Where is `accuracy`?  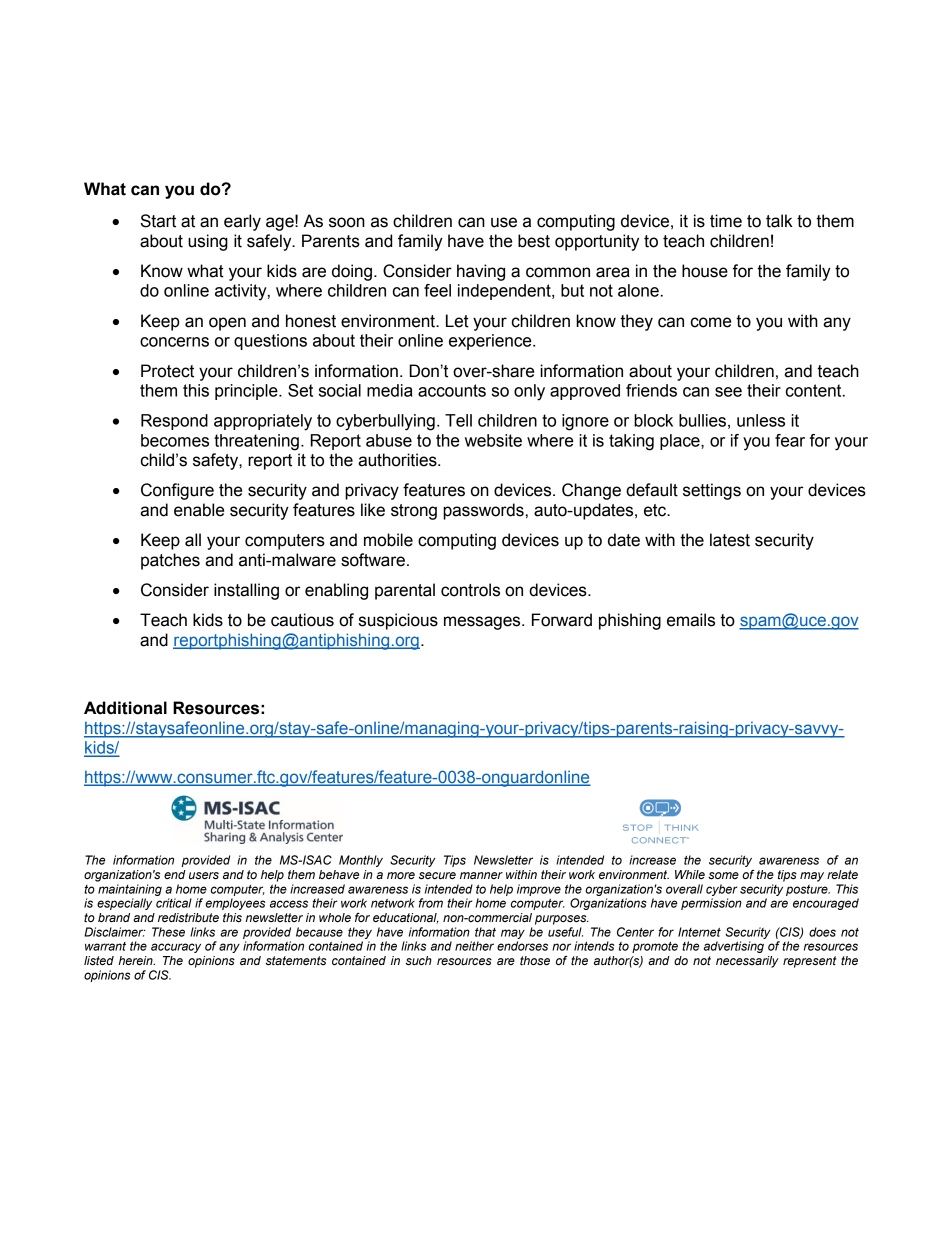 accuracy is located at coordinates (176, 948).
